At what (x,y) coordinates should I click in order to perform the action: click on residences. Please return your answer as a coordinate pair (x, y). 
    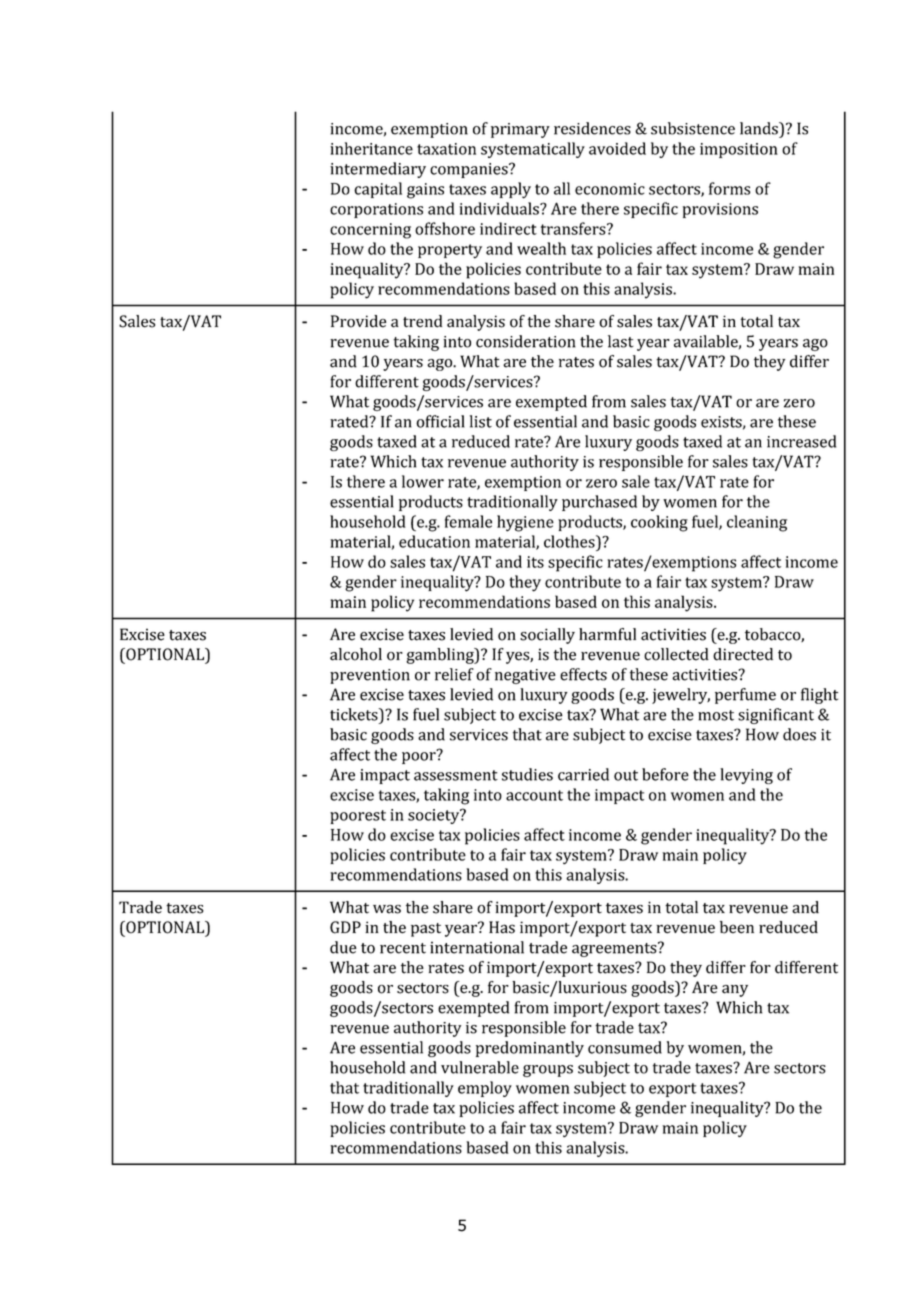
    Looking at the image, I should click on (592, 128).
